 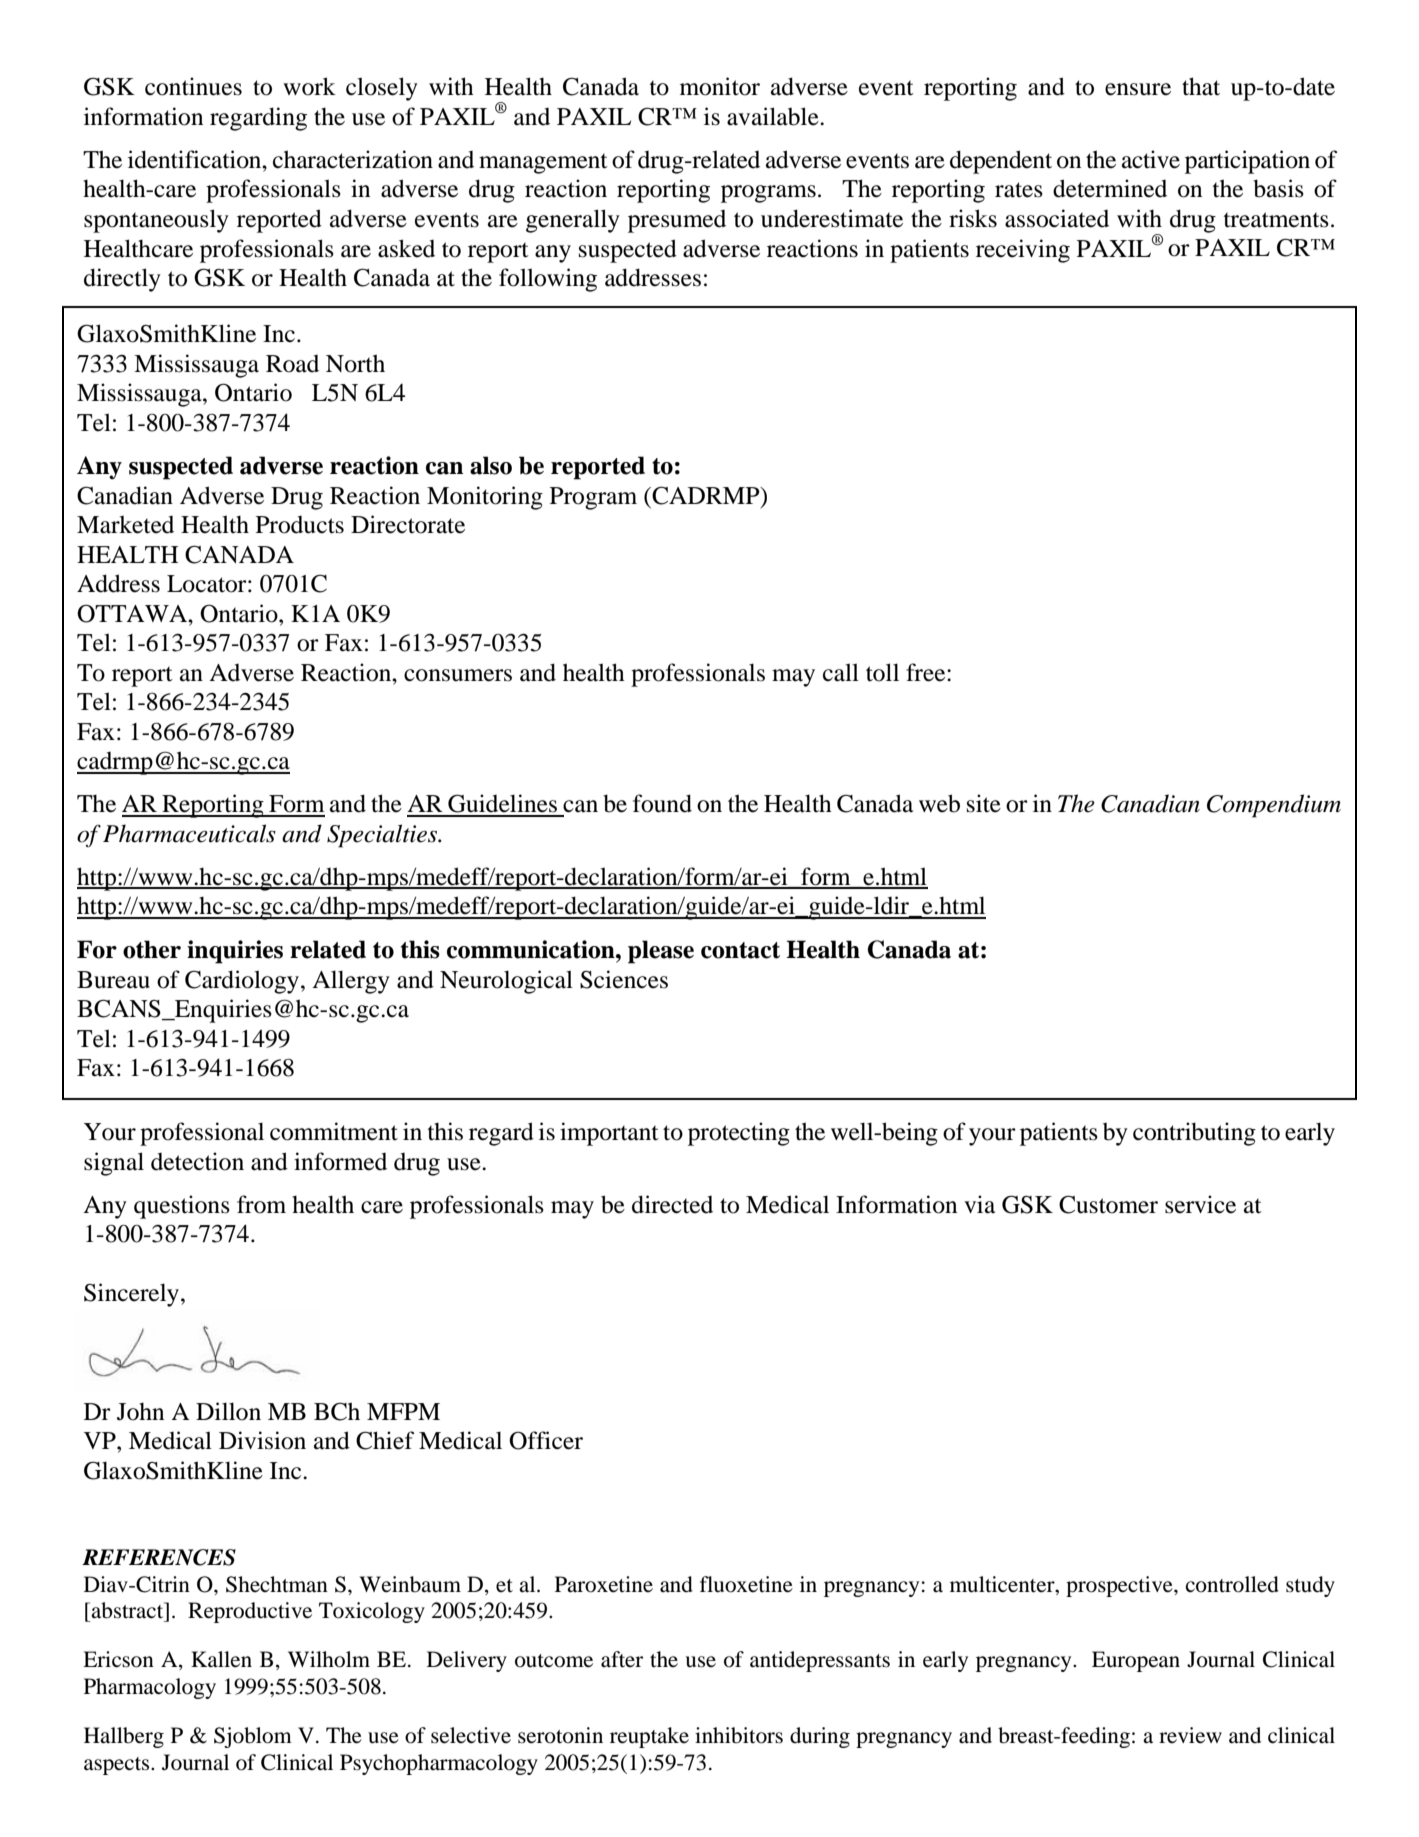 What do you see at coordinates (774, 116) in the screenshot?
I see `available` at bounding box center [774, 116].
